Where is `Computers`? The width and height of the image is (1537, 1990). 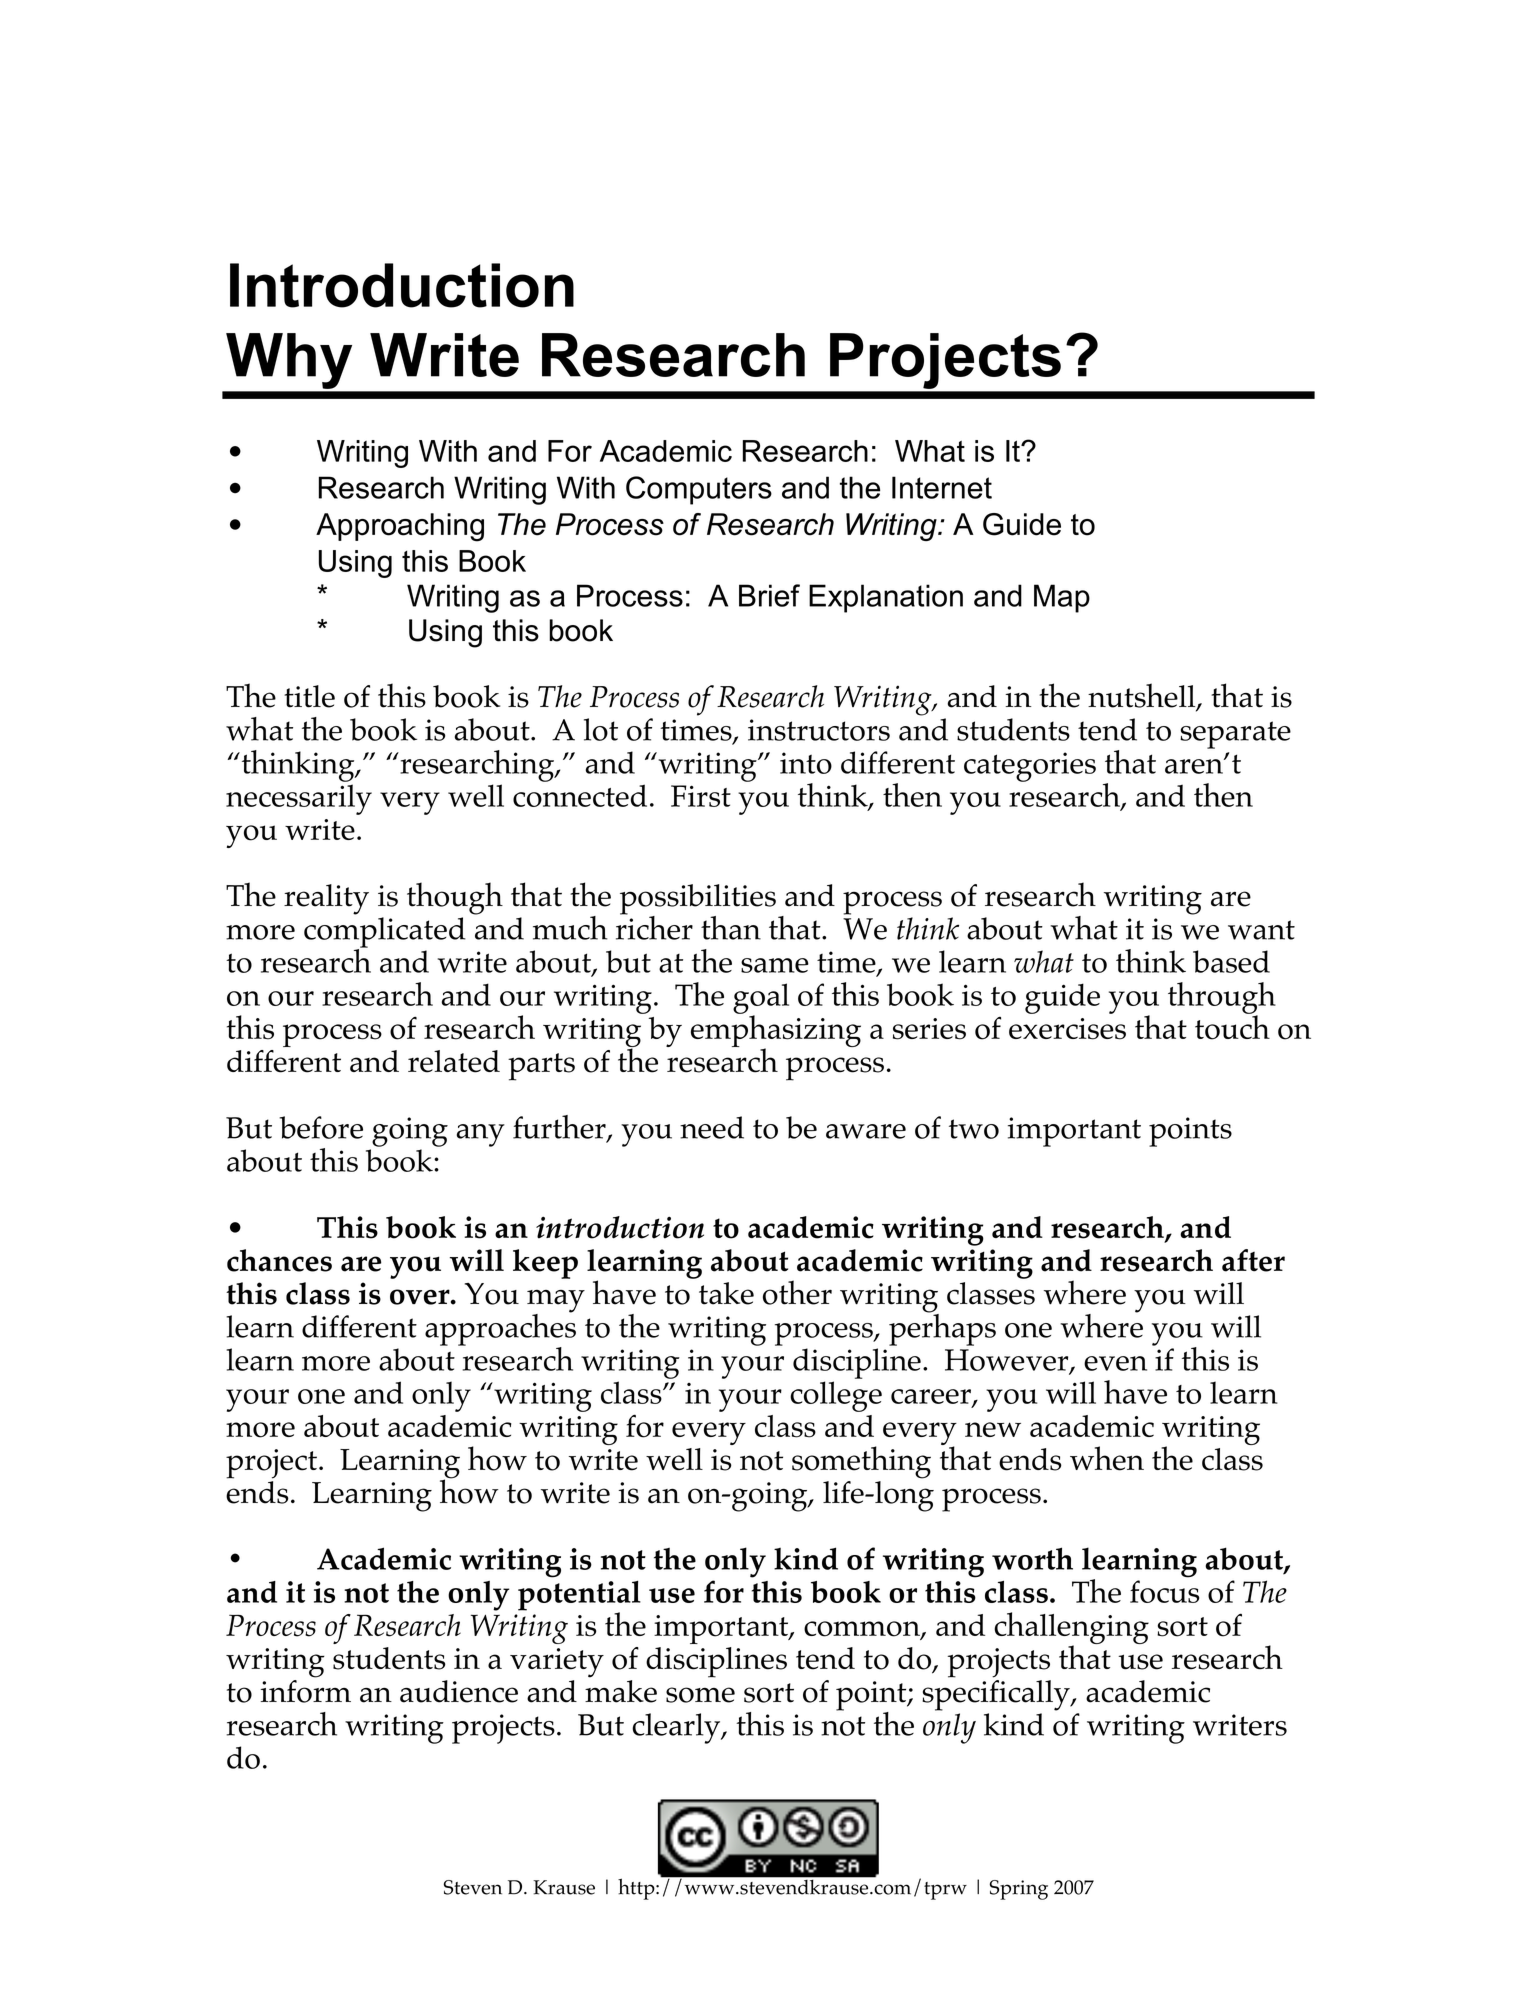
Computers is located at coordinates (699, 490).
